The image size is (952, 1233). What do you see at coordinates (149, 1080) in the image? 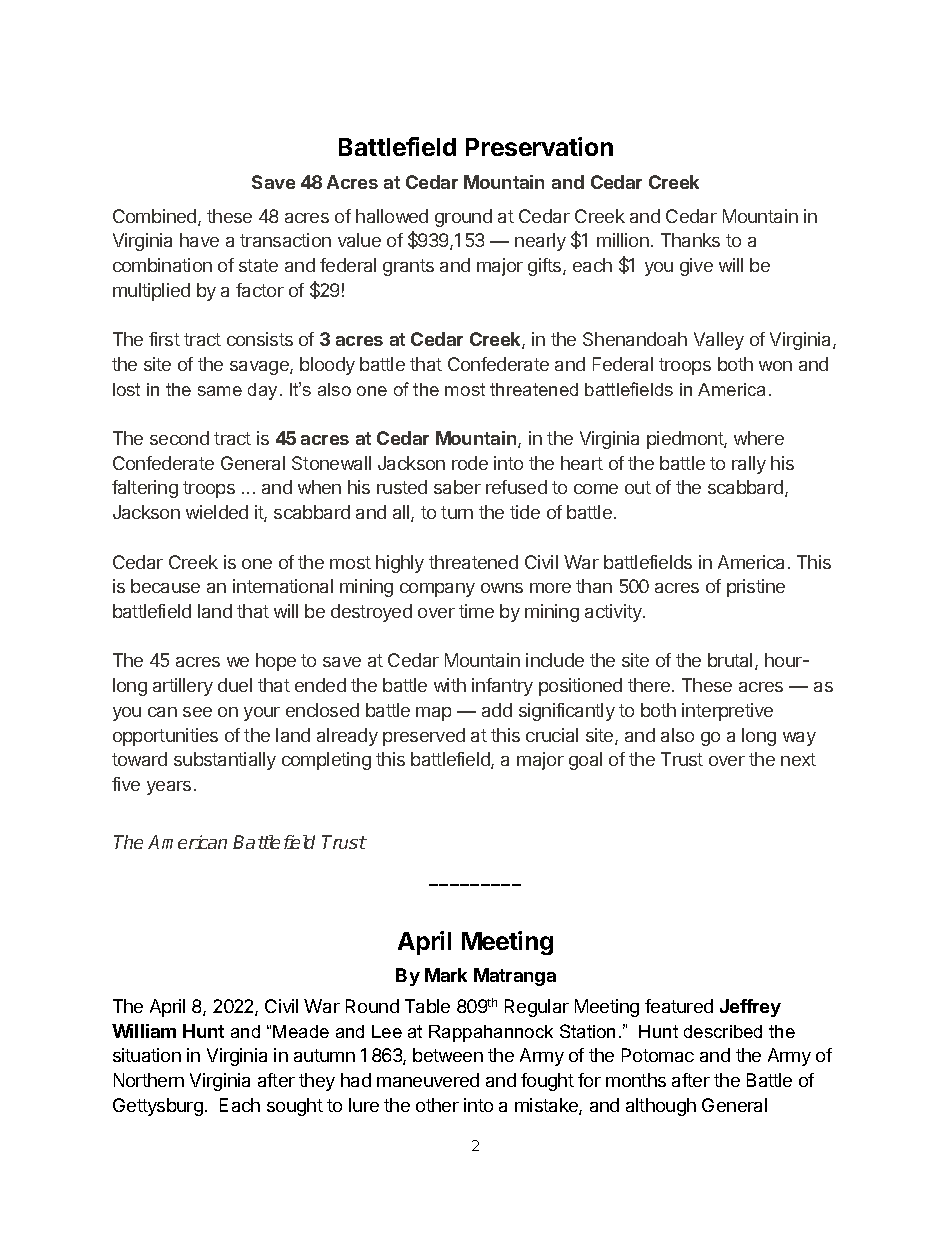
I see `Northern` at bounding box center [149, 1080].
